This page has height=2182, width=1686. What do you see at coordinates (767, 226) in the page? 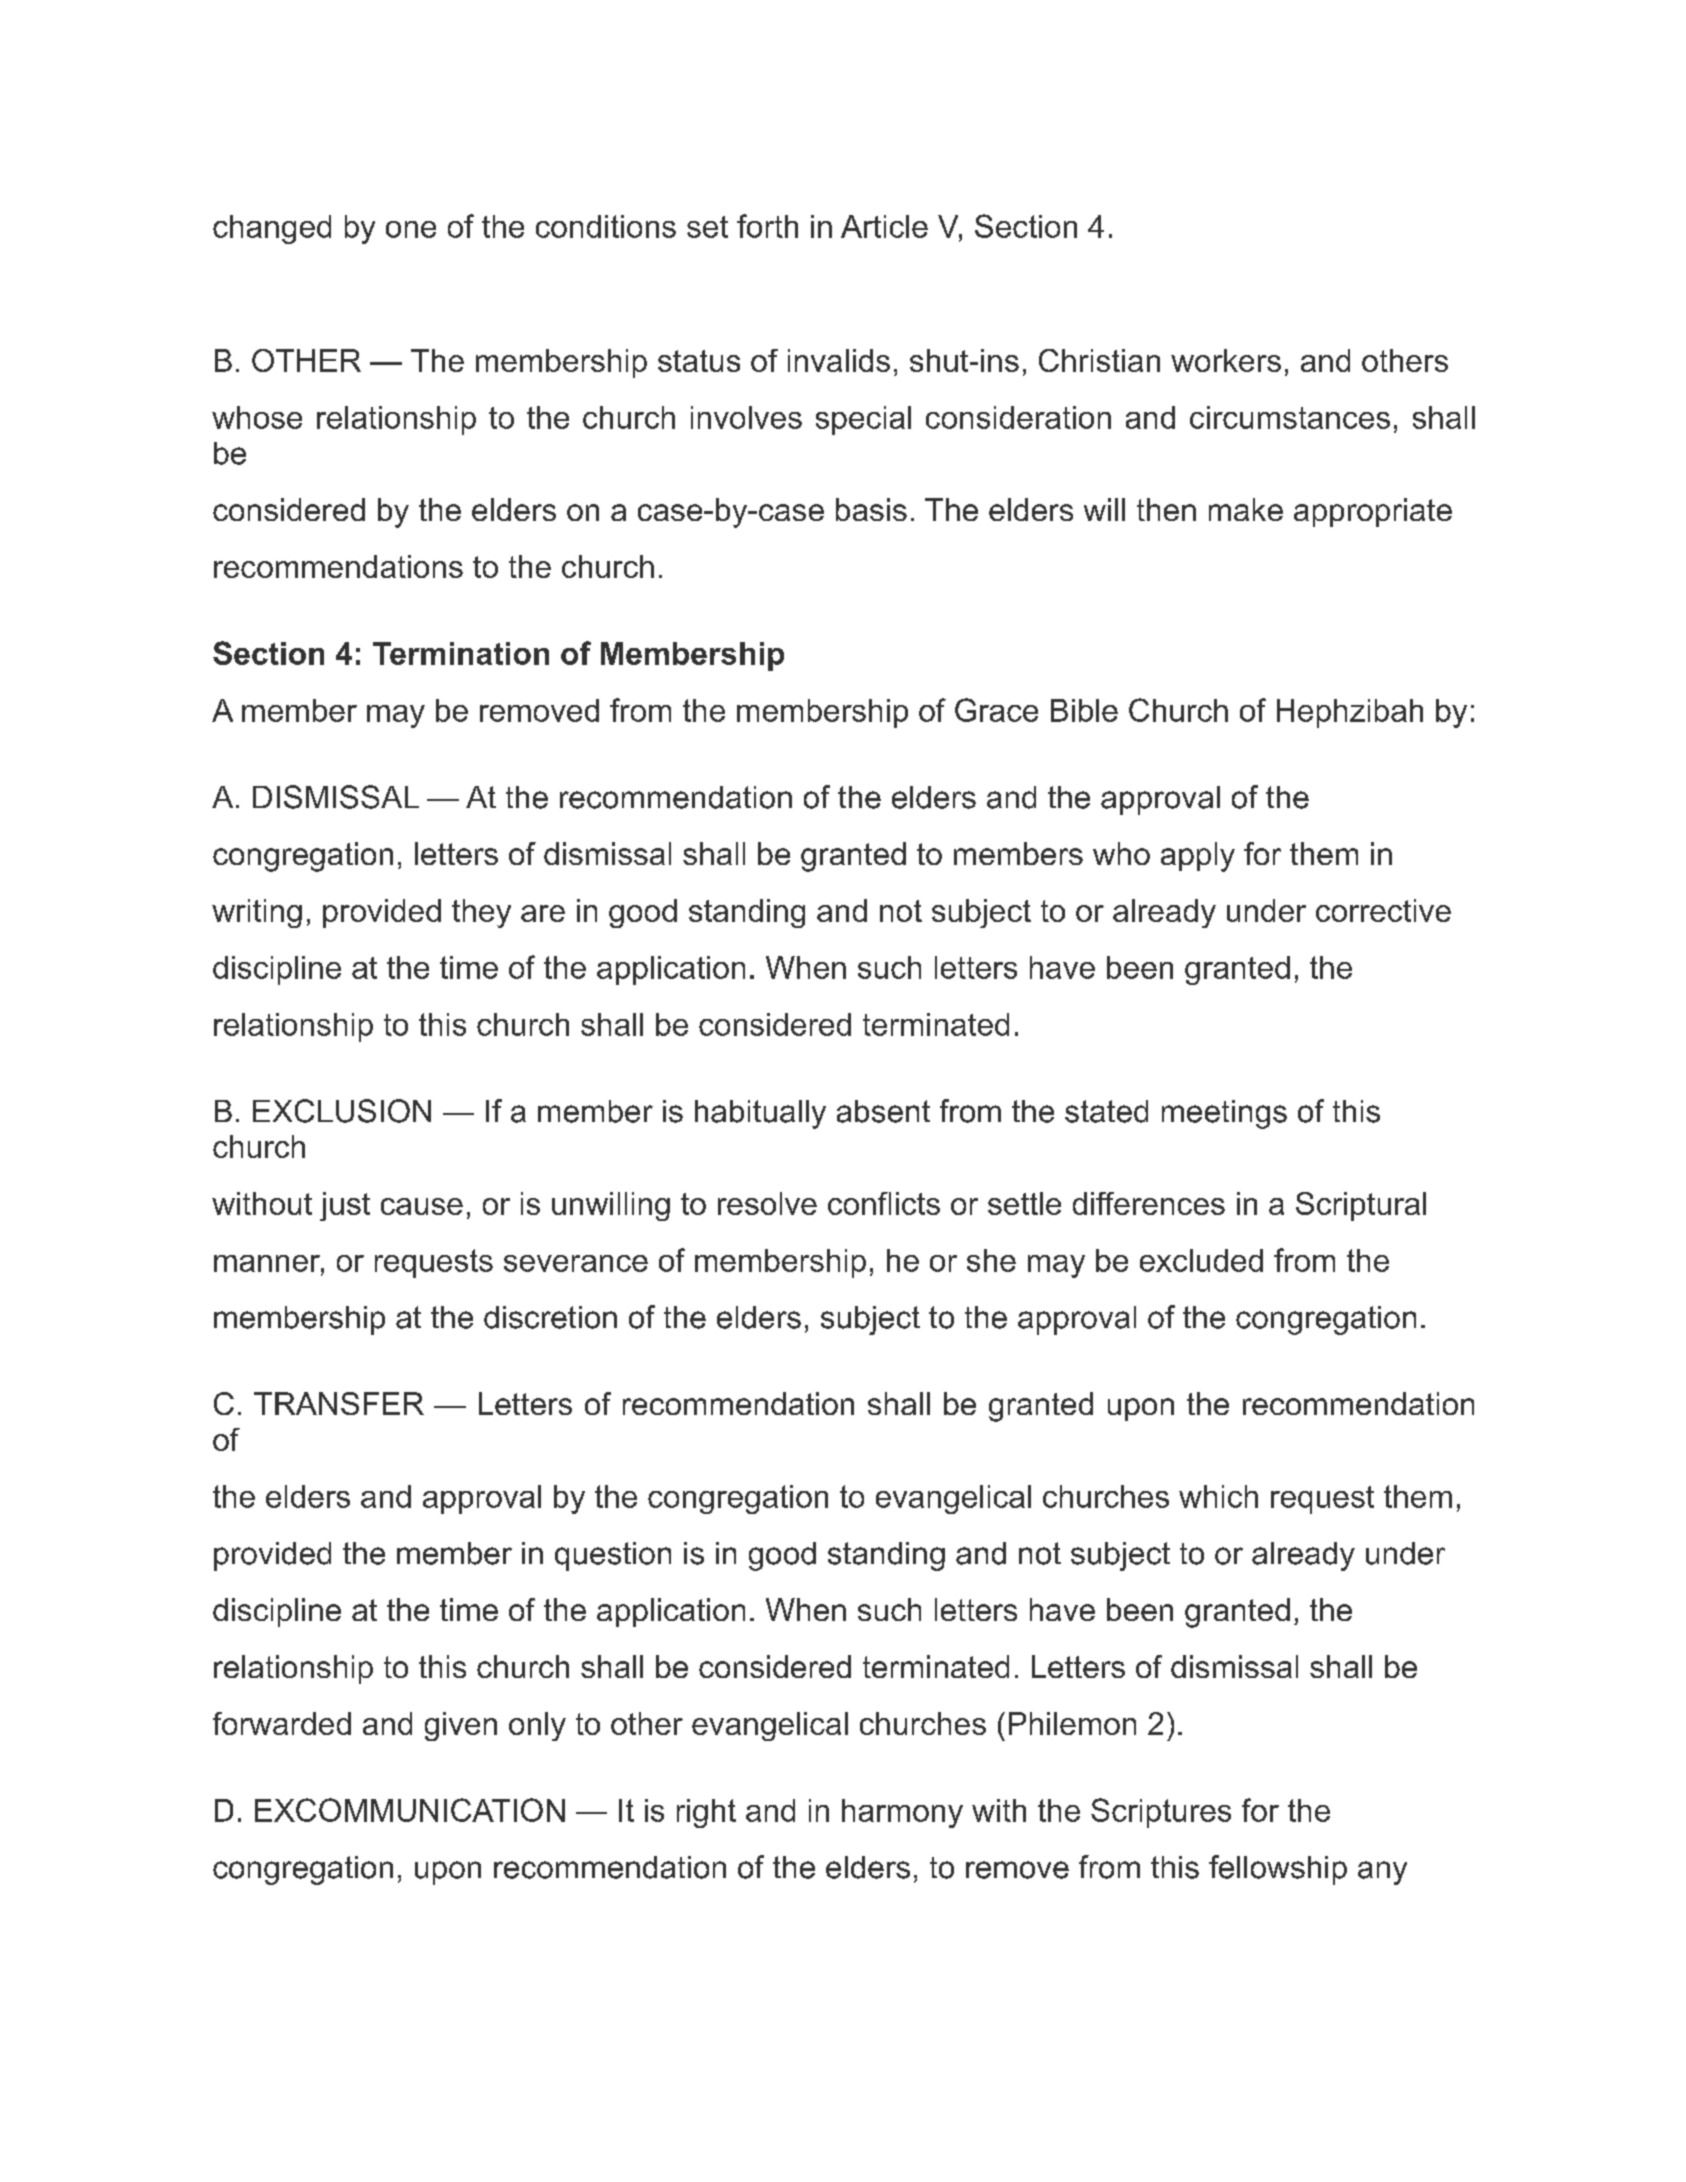
I see `forth` at bounding box center [767, 226].
